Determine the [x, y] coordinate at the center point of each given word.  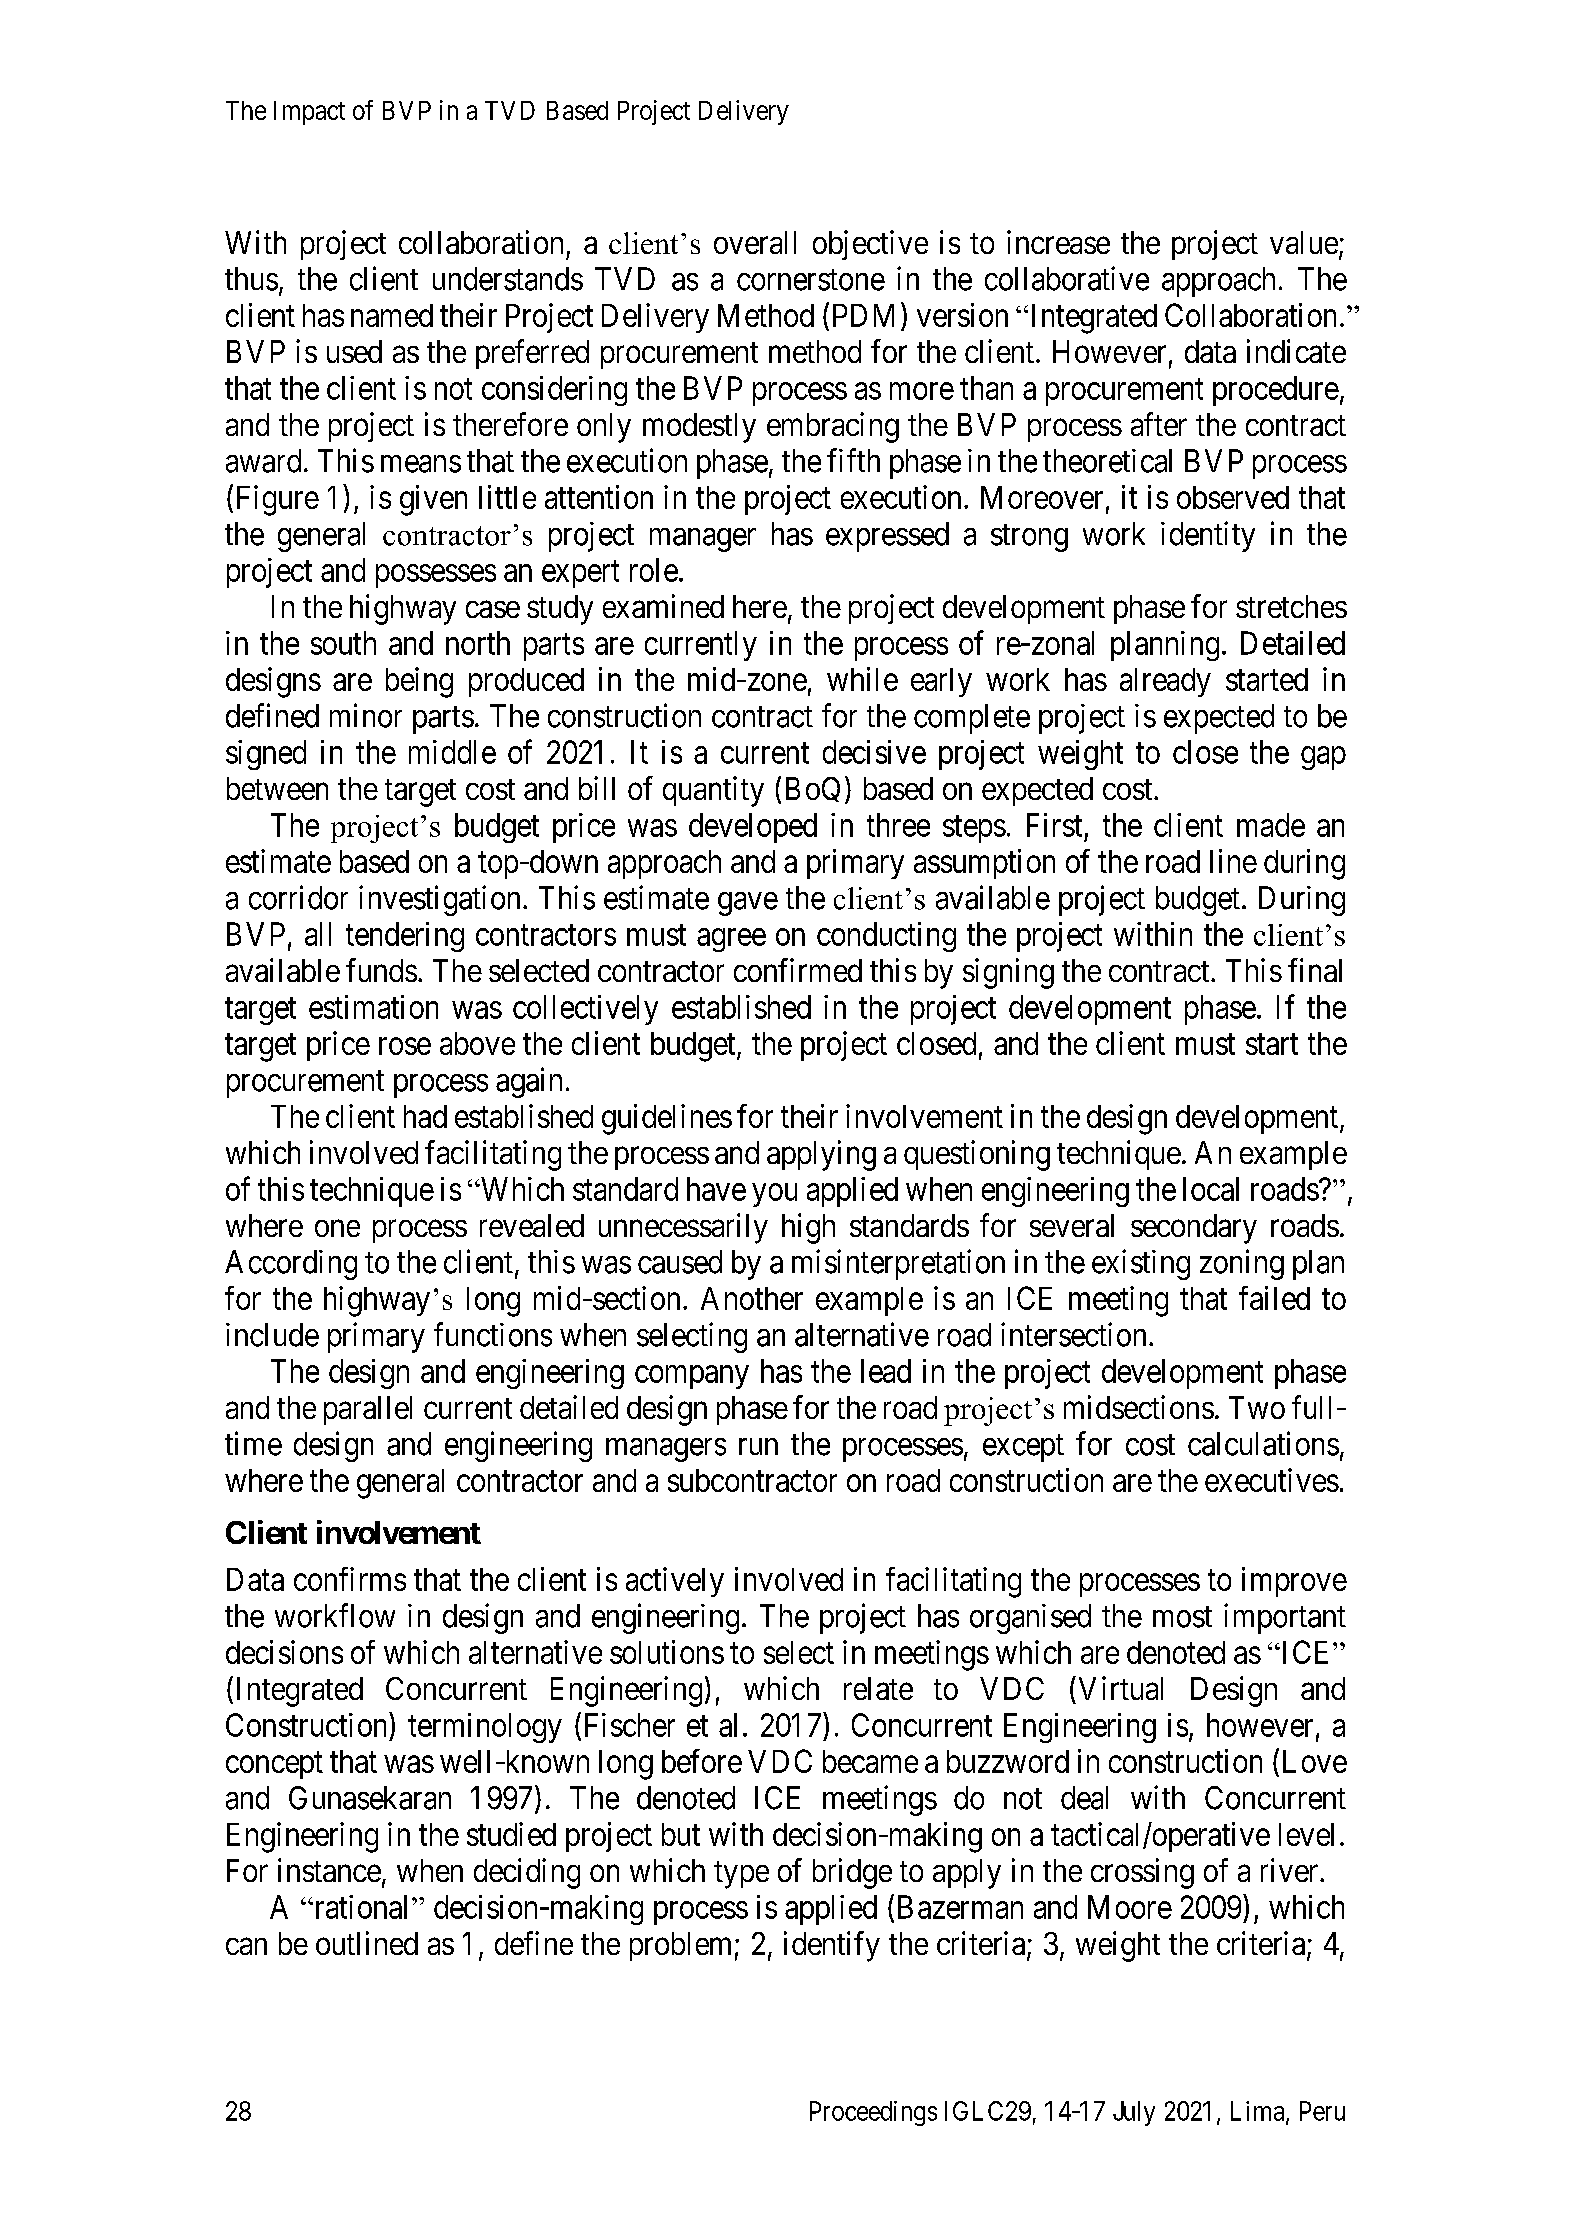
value [1304, 242]
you [774, 1195]
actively [675, 1582]
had [425, 1116]
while [862, 679]
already [1165, 682]
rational [362, 1907]
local [1211, 1189]
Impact [309, 113]
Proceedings [873, 2113]
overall [755, 242]
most [1182, 1617]
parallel [368, 1410]
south [343, 643]
